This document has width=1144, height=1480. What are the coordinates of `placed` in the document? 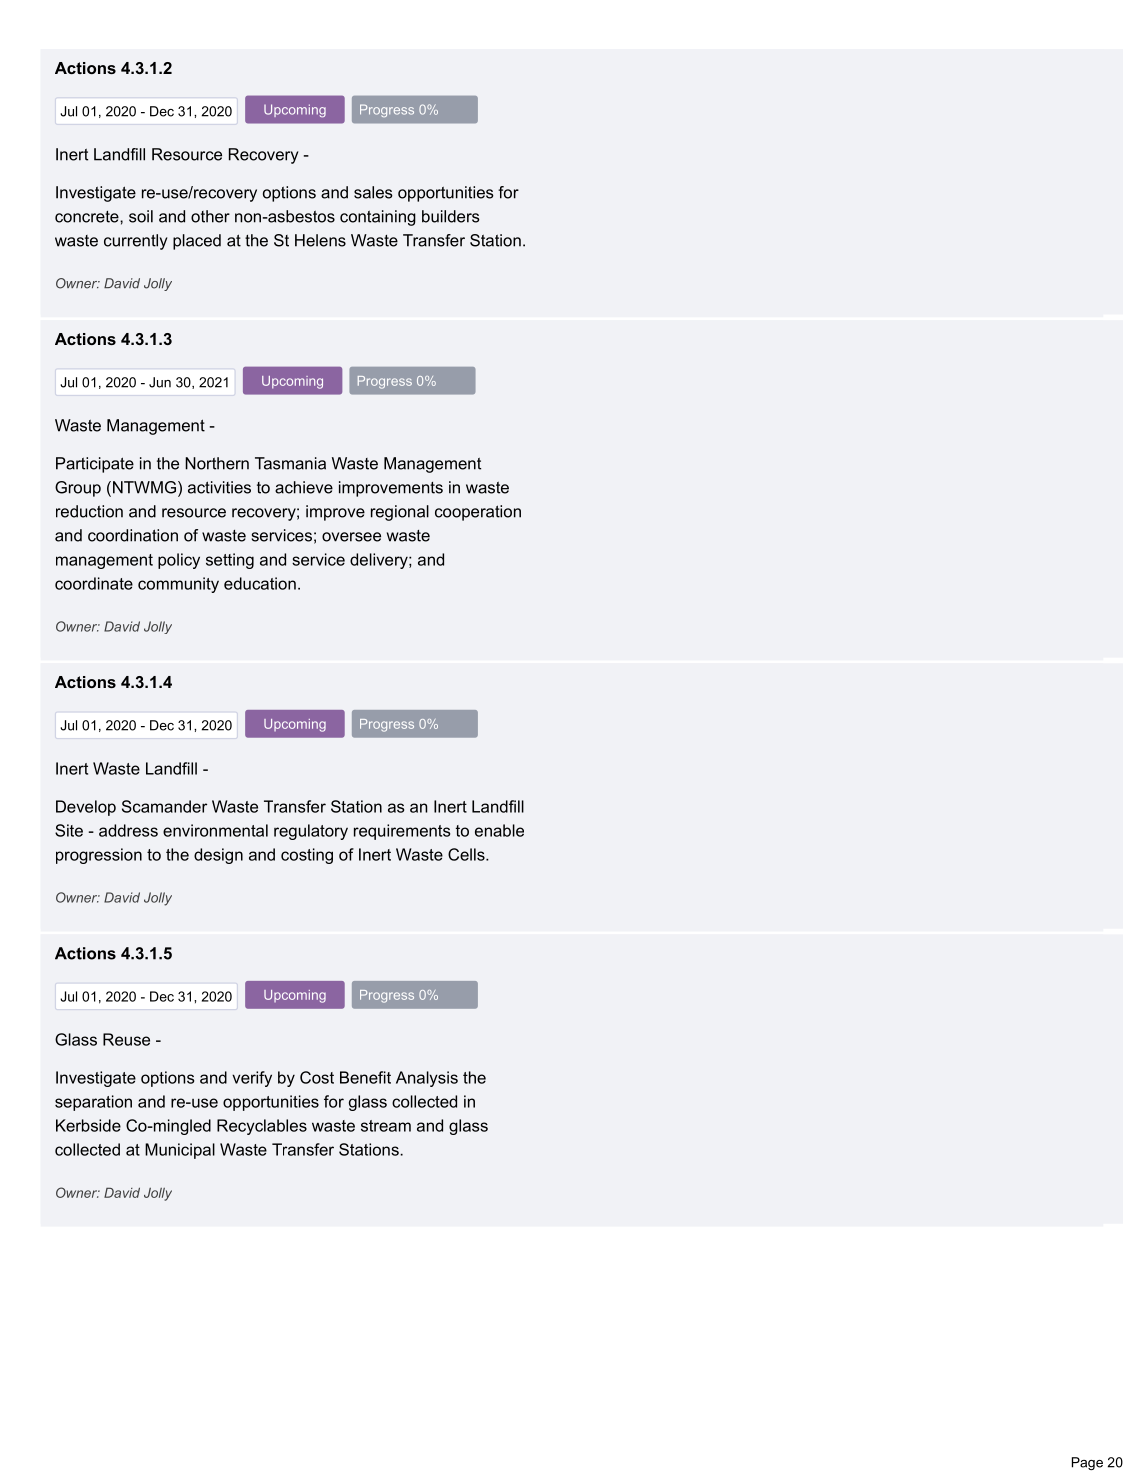 It's located at (197, 242).
